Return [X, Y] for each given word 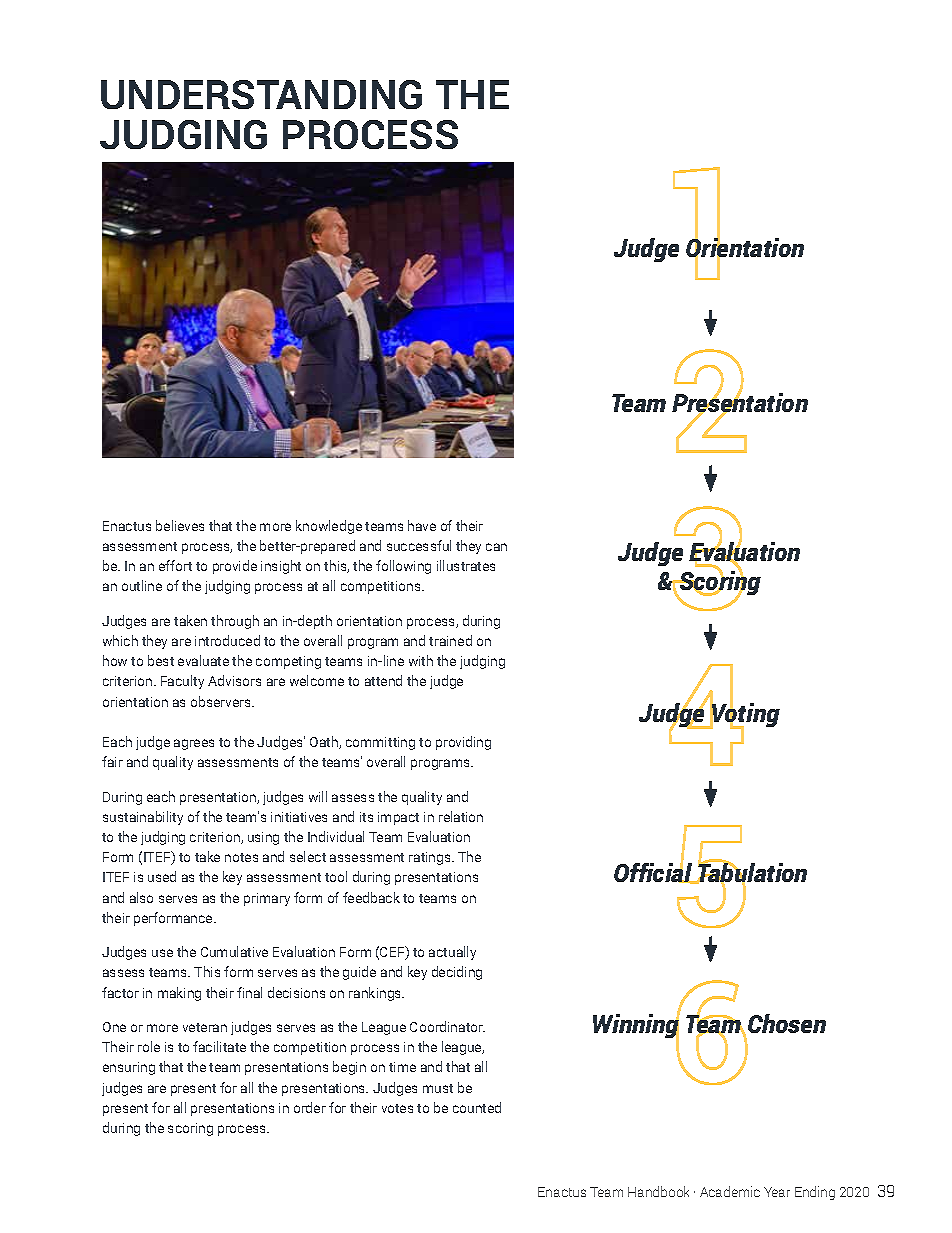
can [496, 547]
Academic [730, 1191]
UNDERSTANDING [261, 94]
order [310, 1107]
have [422, 525]
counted [477, 1107]
